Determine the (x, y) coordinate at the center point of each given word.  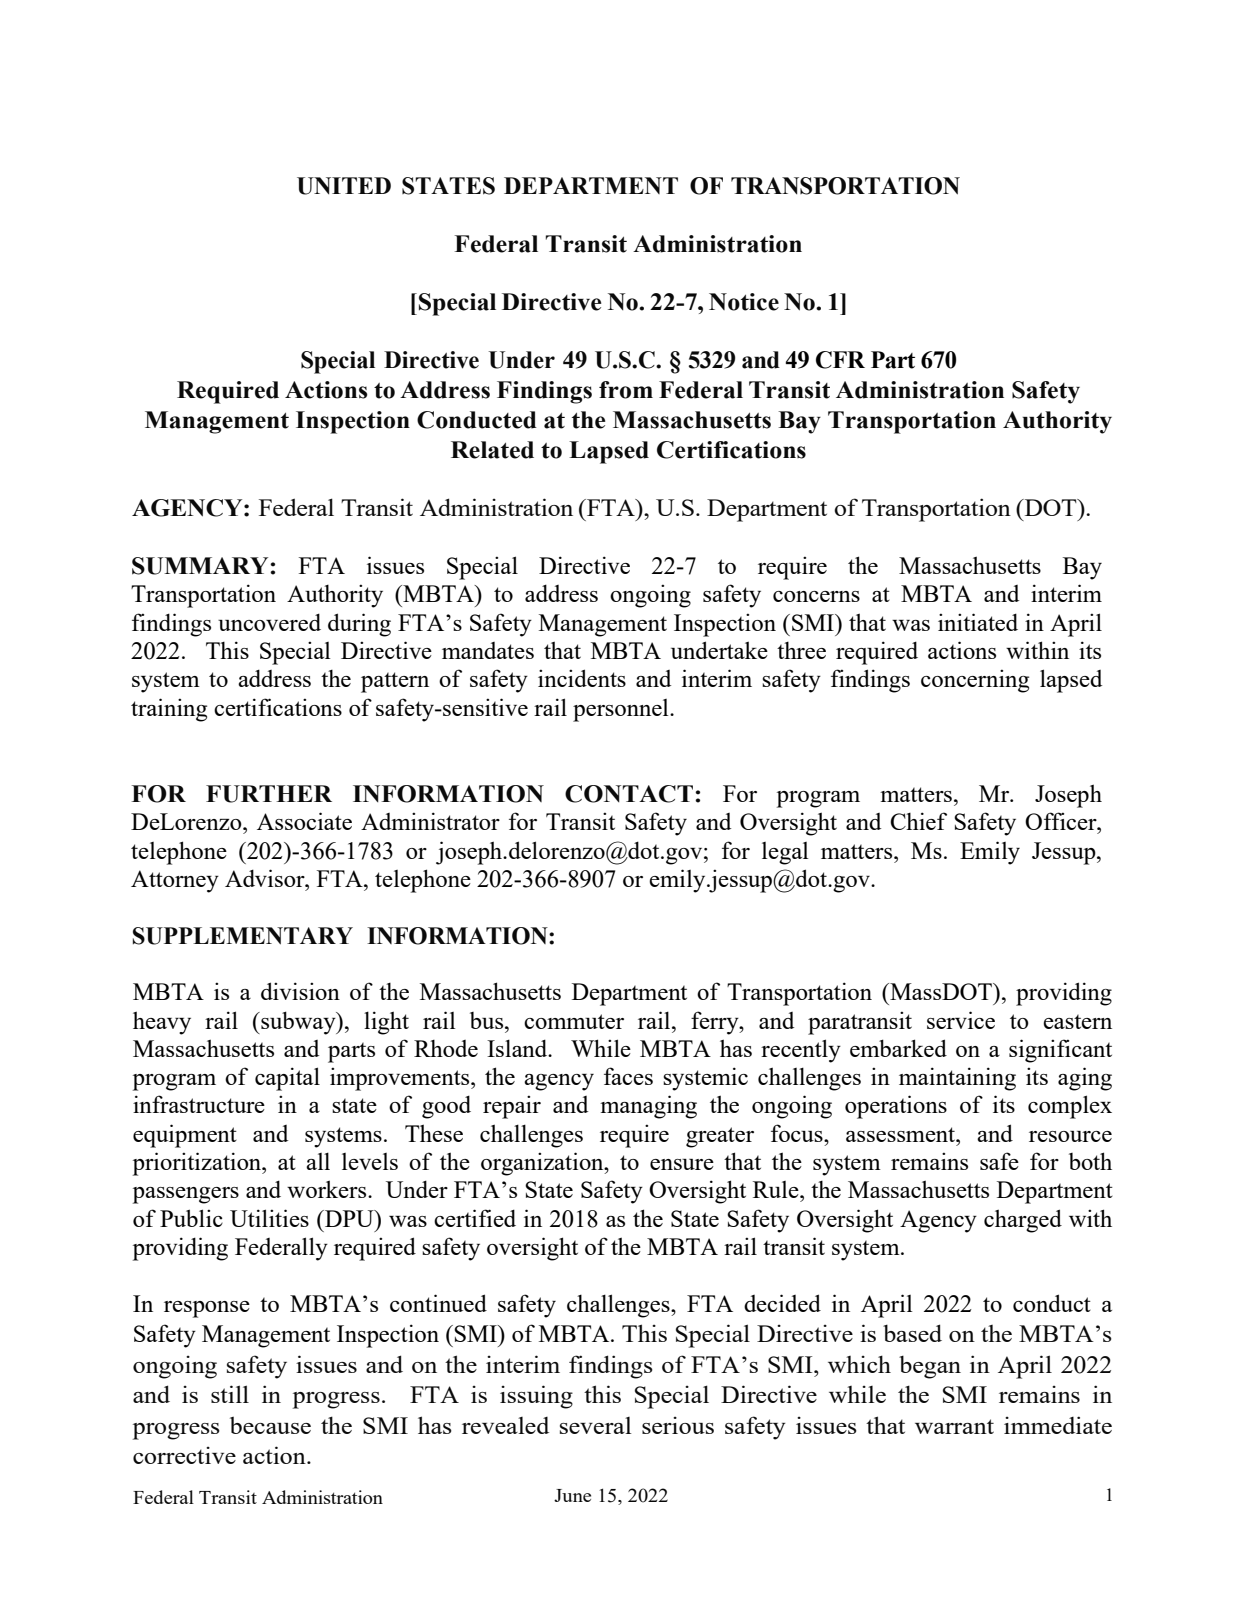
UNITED (344, 186)
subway (298, 1023)
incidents (582, 678)
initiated (978, 622)
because (270, 1425)
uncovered (269, 622)
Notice (744, 302)
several (595, 1425)
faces (628, 1076)
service (961, 1020)
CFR (840, 360)
